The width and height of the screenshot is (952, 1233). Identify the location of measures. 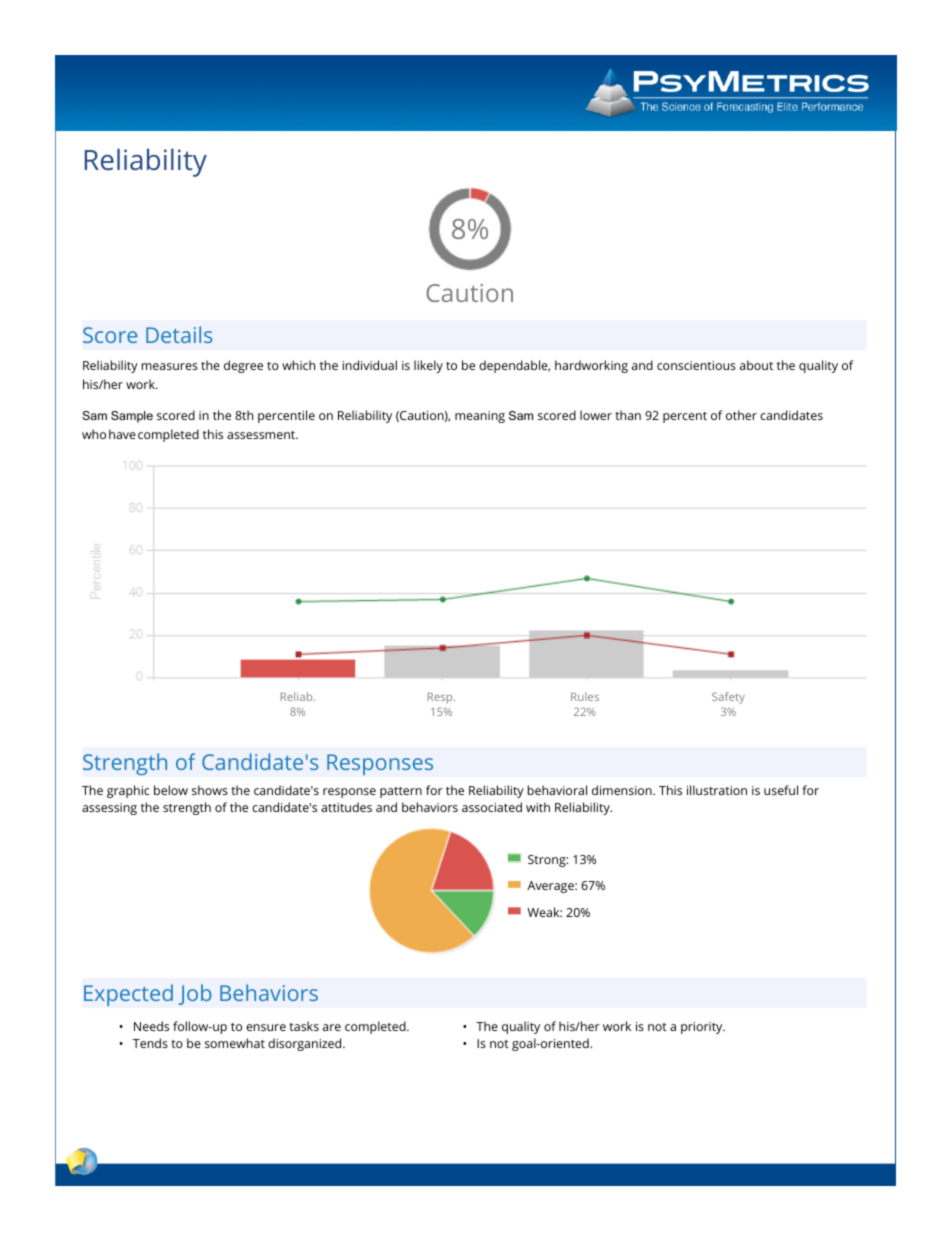
(170, 366).
